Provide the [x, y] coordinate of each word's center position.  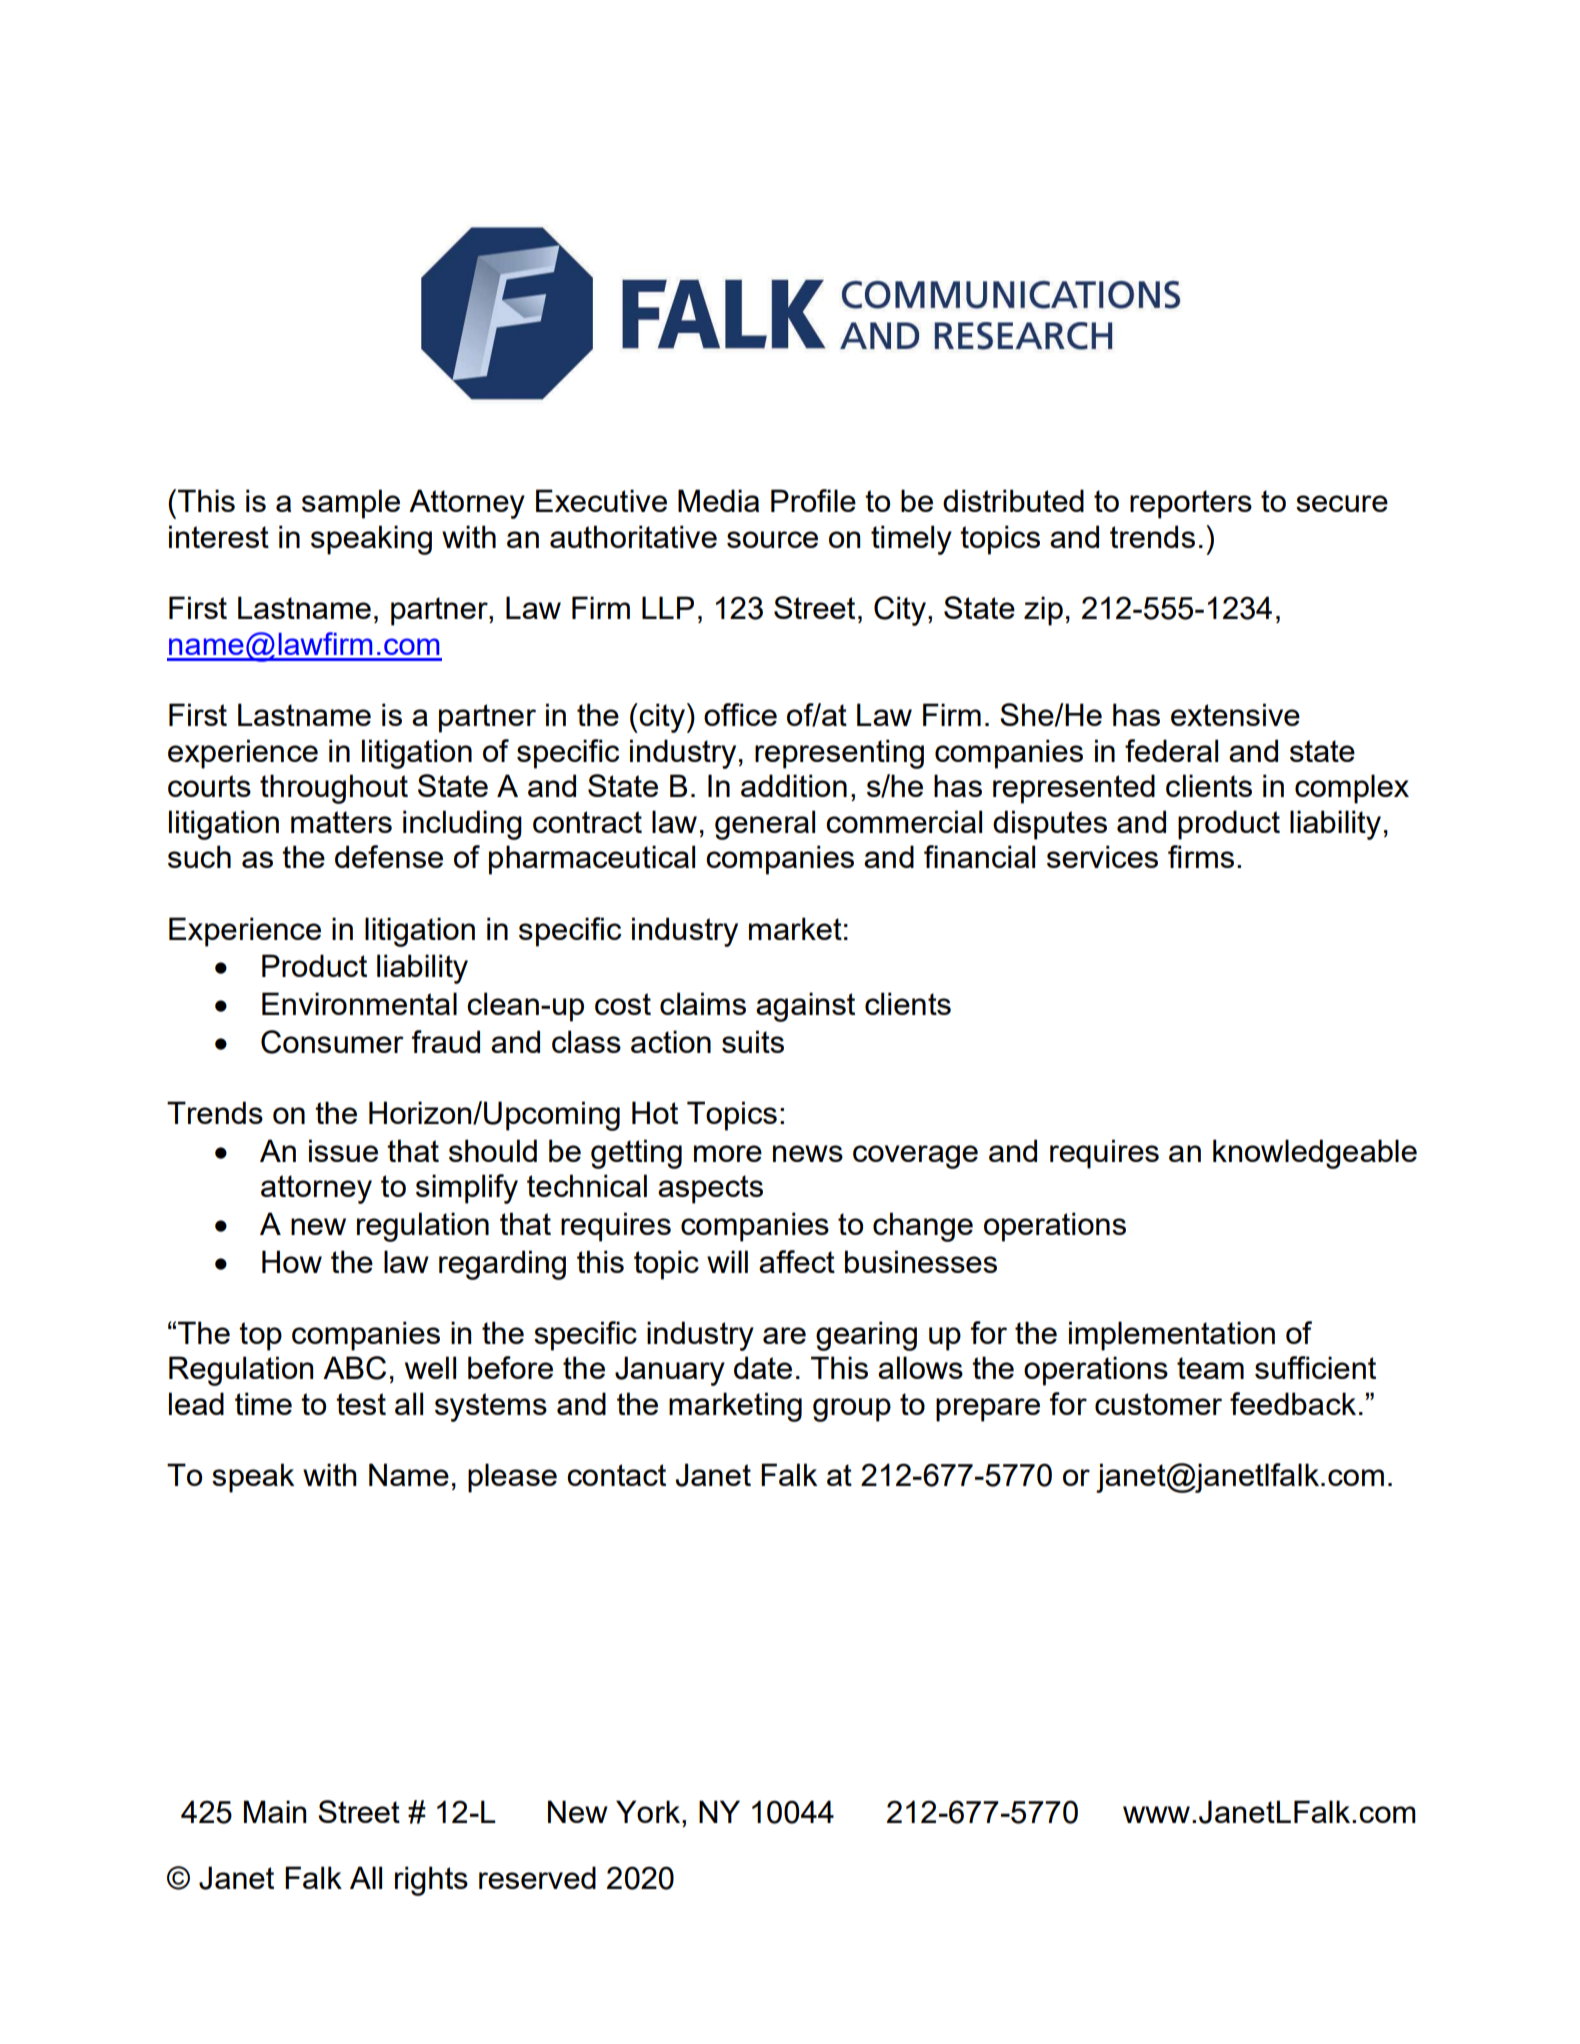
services [1102, 856]
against [805, 1007]
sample [351, 504]
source [772, 539]
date [763, 1367]
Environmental [359, 1003]
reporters [1191, 504]
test [361, 1404]
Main [275, 1811]
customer [1158, 1404]
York [649, 1811]
